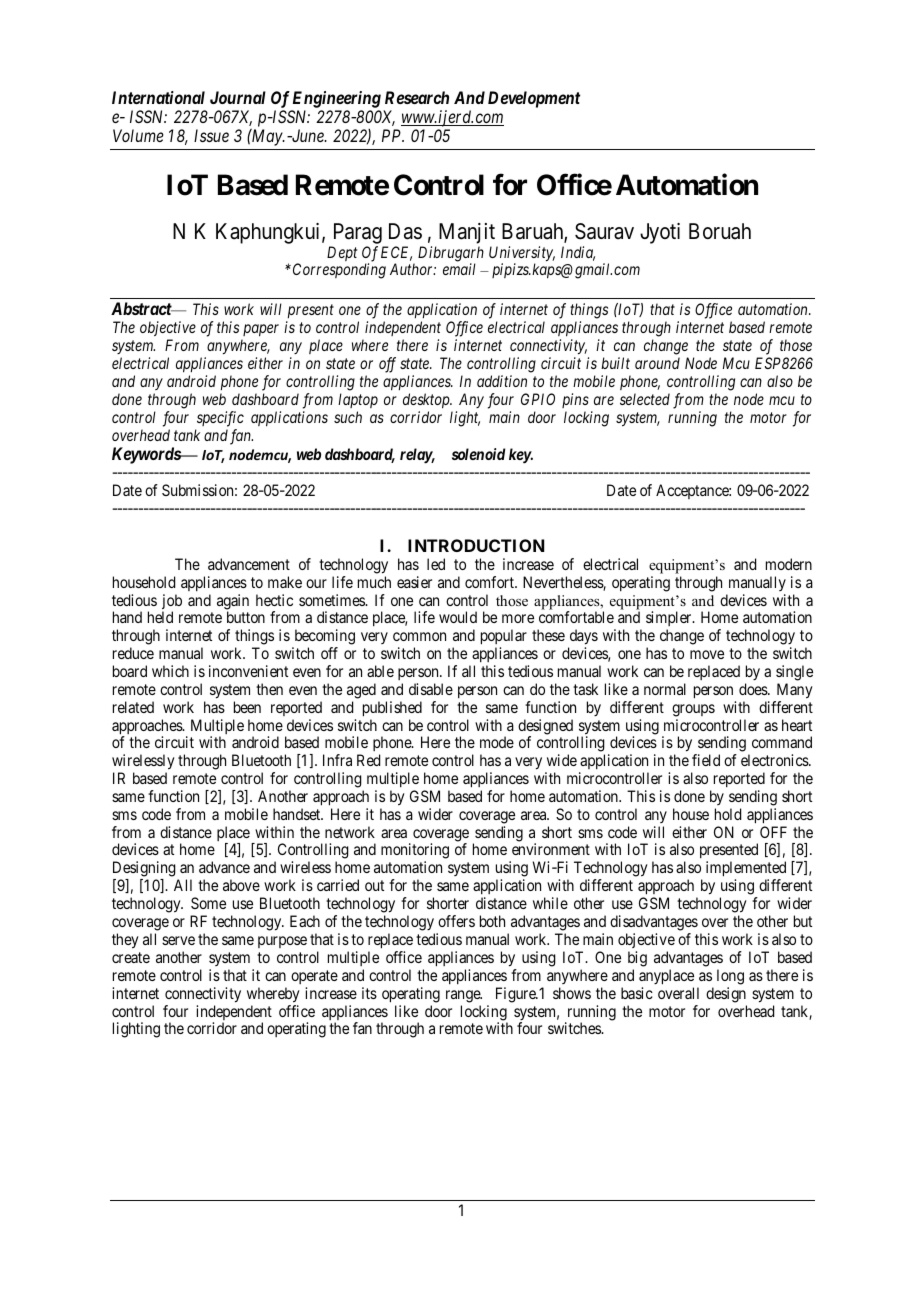  What do you see at coordinates (502, 381) in the image?
I see `addition` at bounding box center [502, 381].
